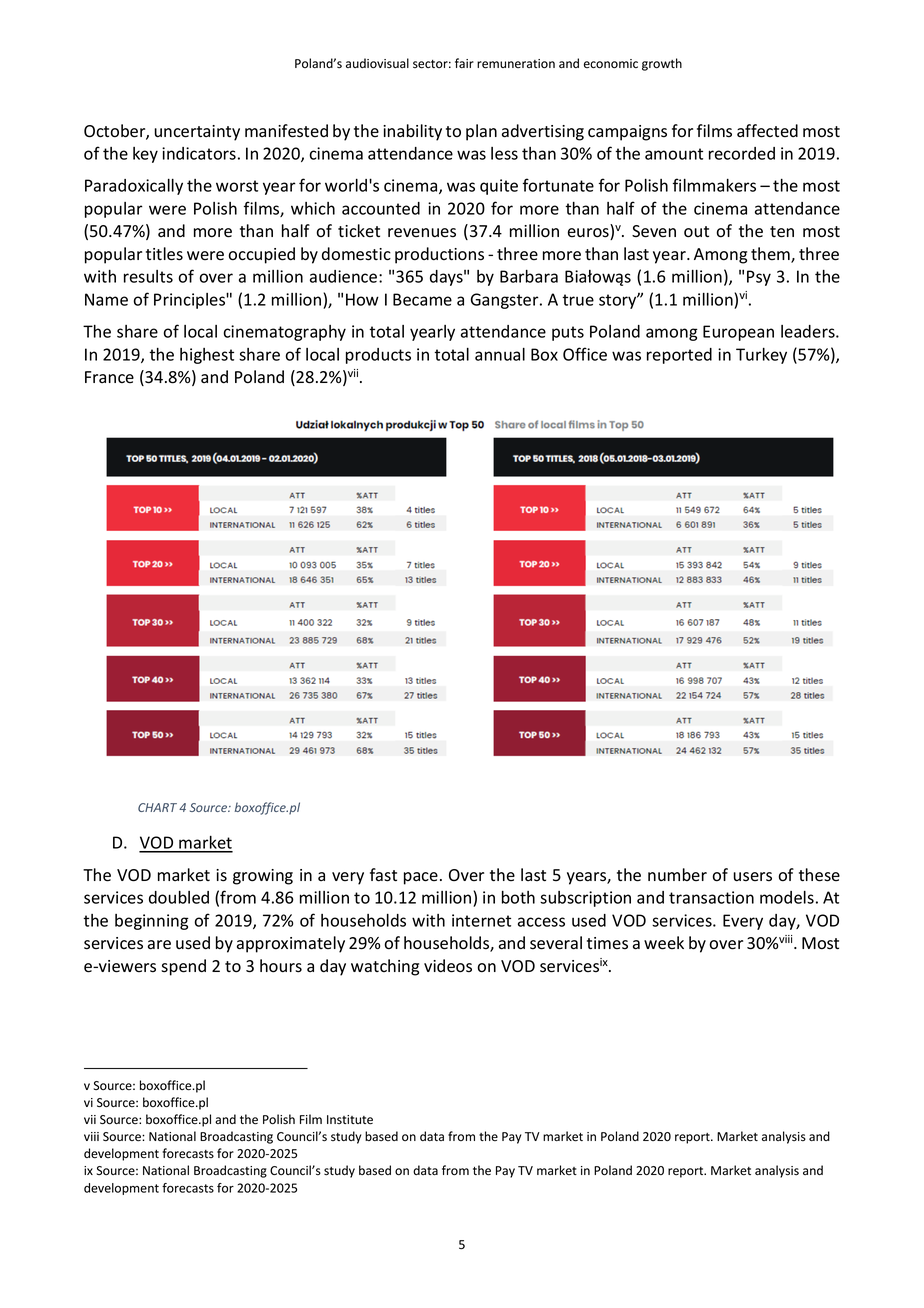 Image resolution: width=924 pixels, height=1308 pixels. What do you see at coordinates (464, 63) in the page?
I see `fair` at bounding box center [464, 63].
